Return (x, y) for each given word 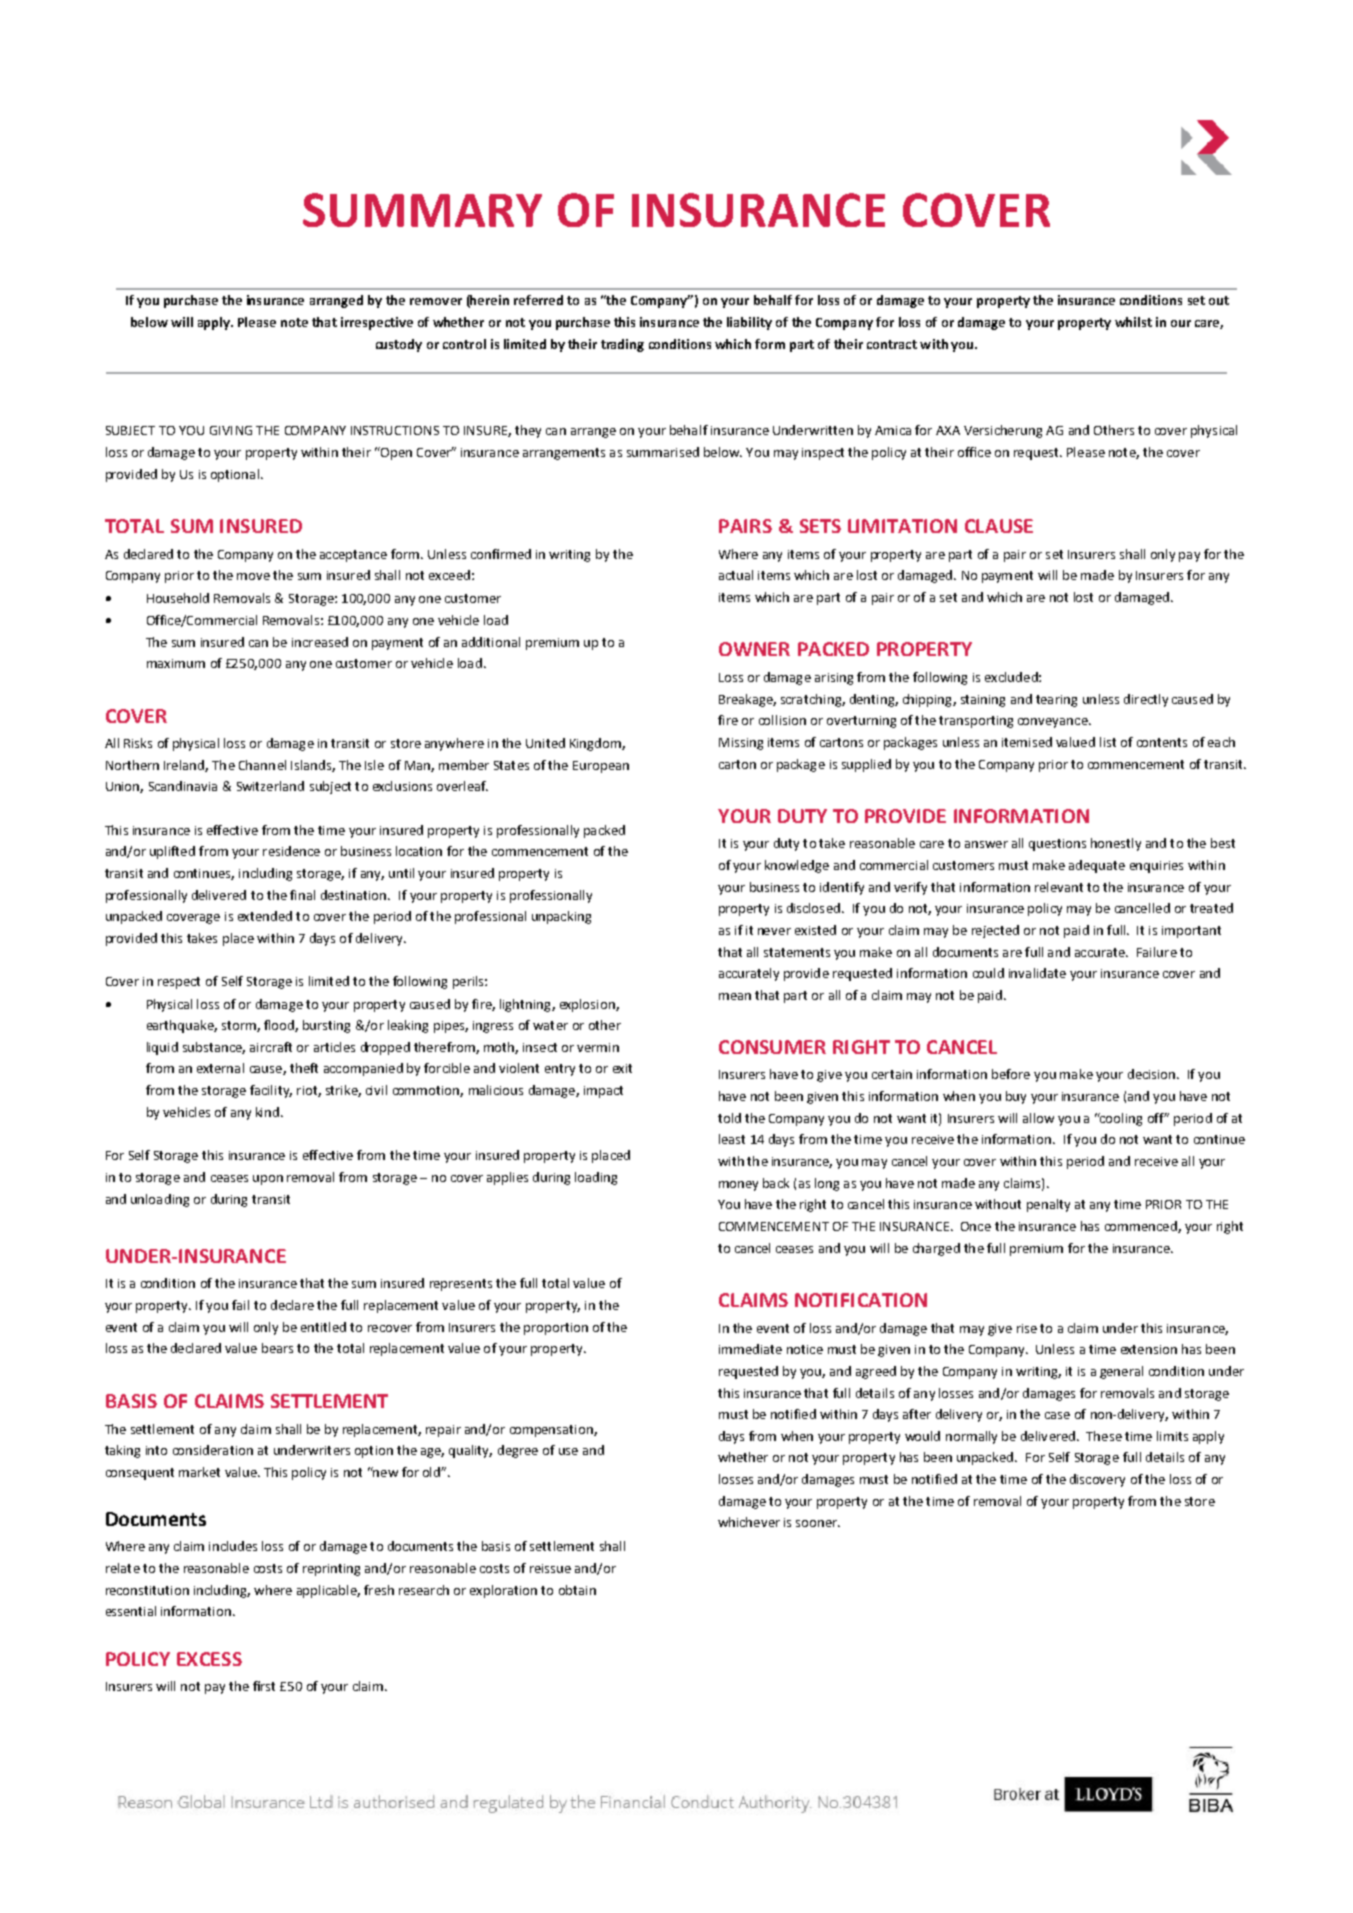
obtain (577, 1590)
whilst (1133, 322)
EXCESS (209, 1659)
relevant (1059, 887)
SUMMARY (422, 210)
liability (749, 323)
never (774, 931)
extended (265, 916)
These (1104, 1436)
